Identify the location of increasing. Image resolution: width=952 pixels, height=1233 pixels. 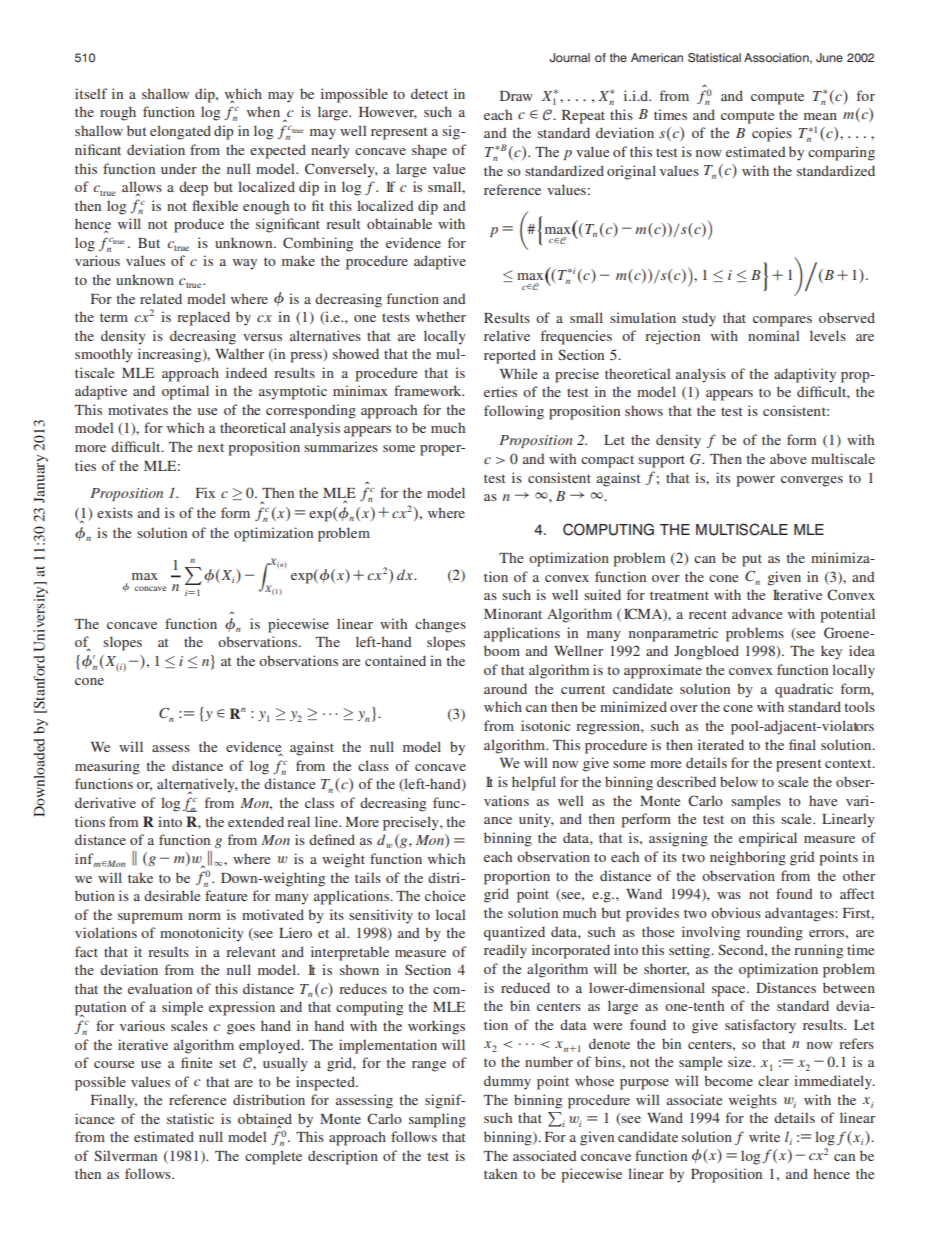
(171, 355).
